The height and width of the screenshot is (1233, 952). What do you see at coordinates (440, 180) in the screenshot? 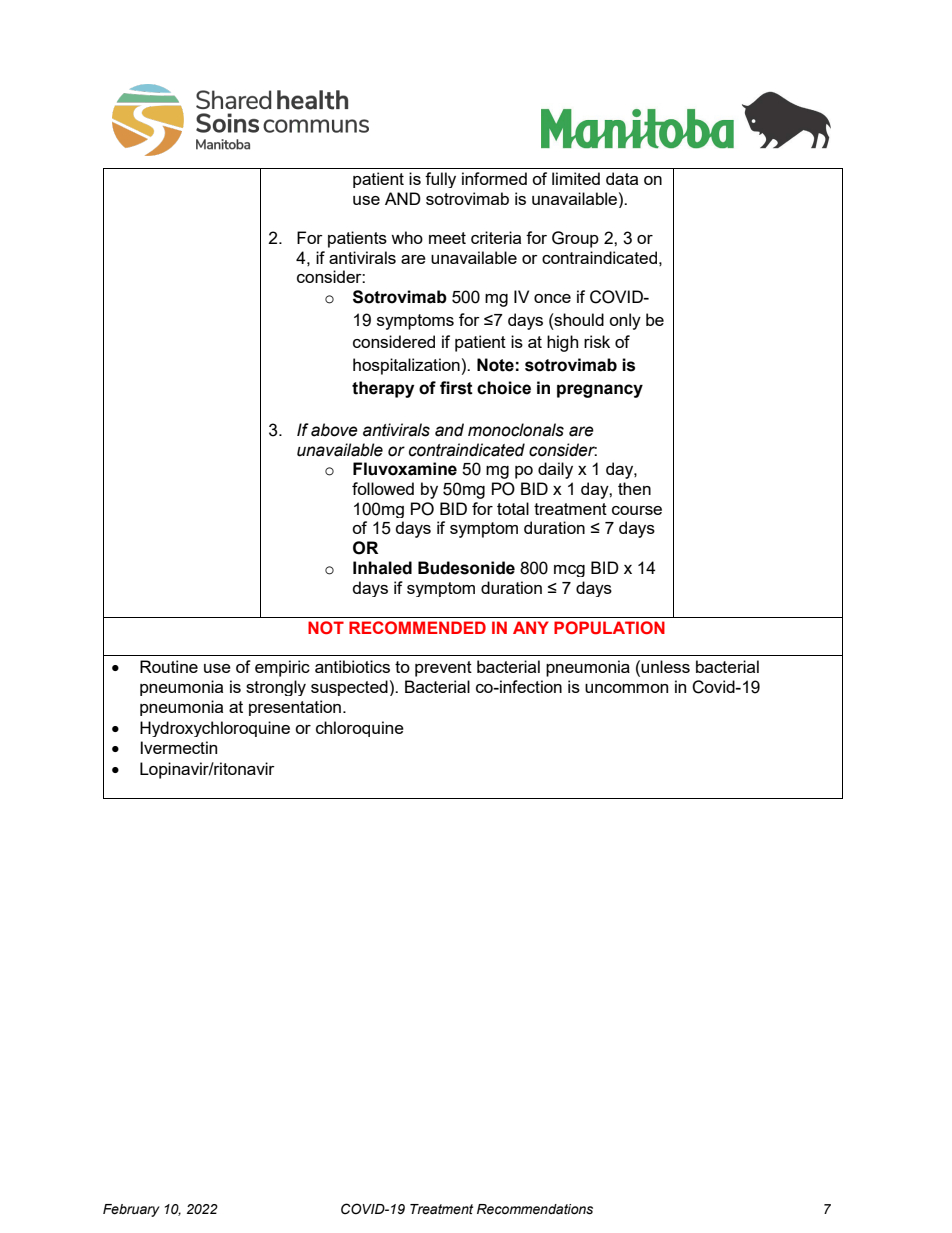
I see `fully` at bounding box center [440, 180].
